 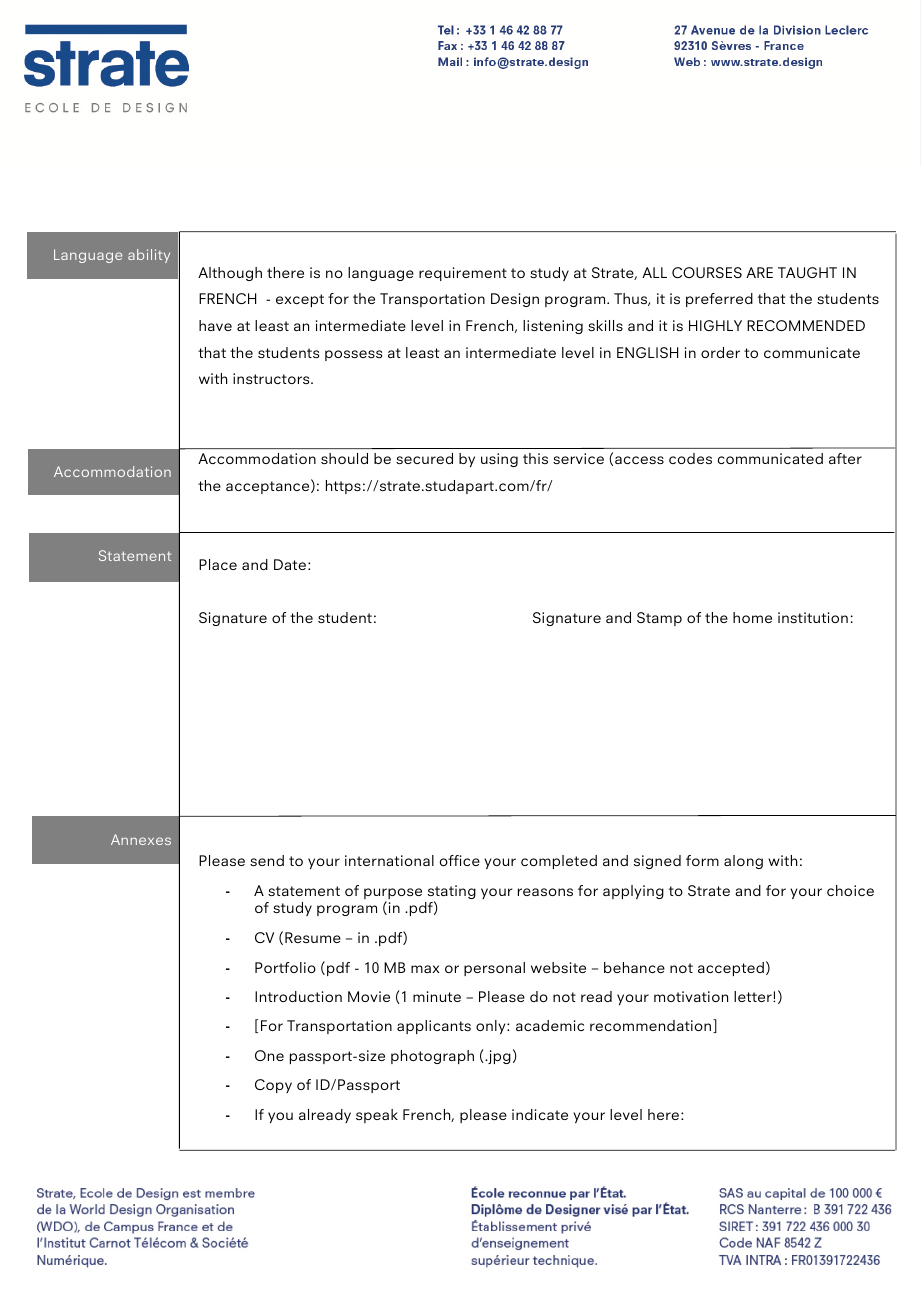 I want to click on Copy, so click(x=273, y=1086).
